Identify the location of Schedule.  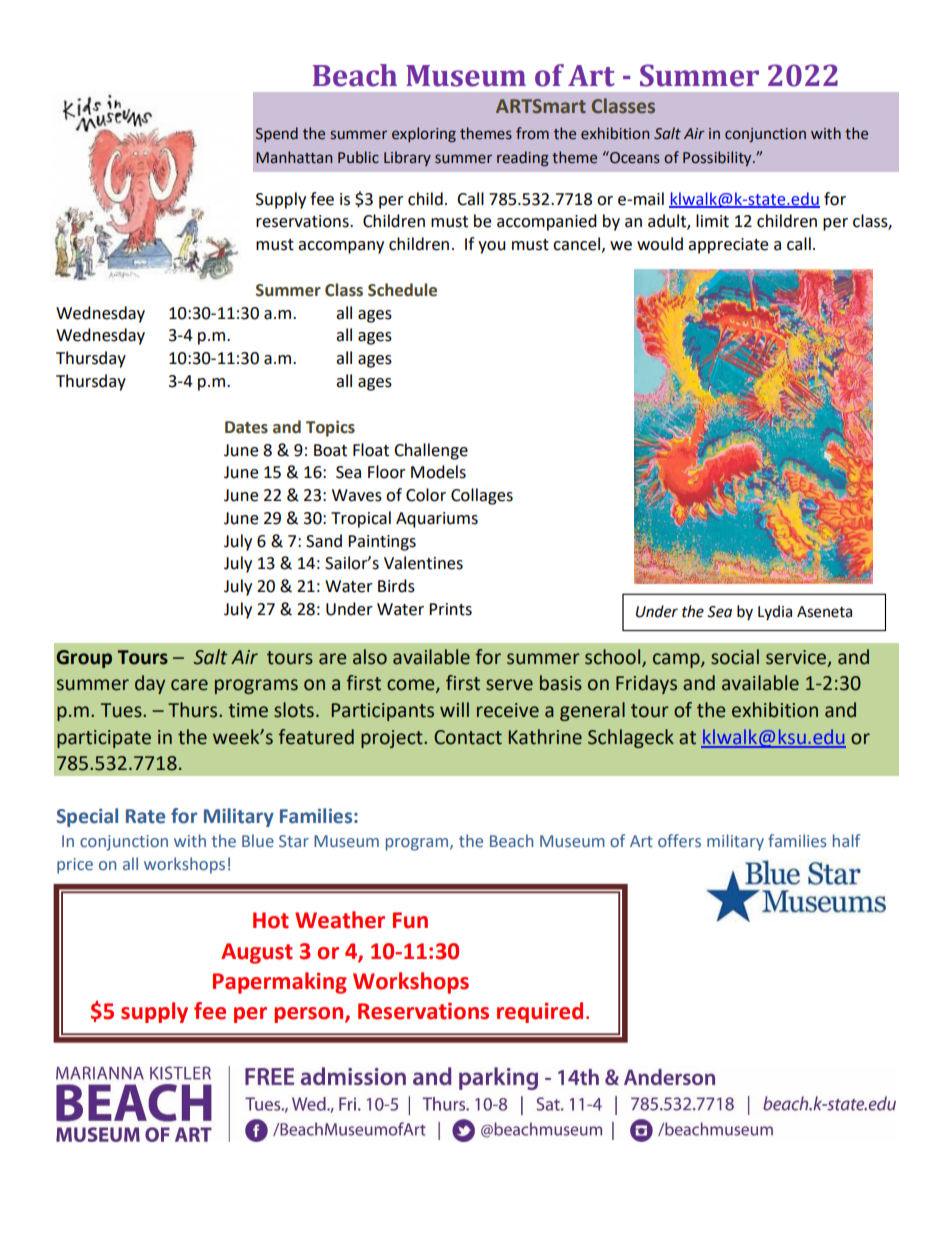
(402, 290).
